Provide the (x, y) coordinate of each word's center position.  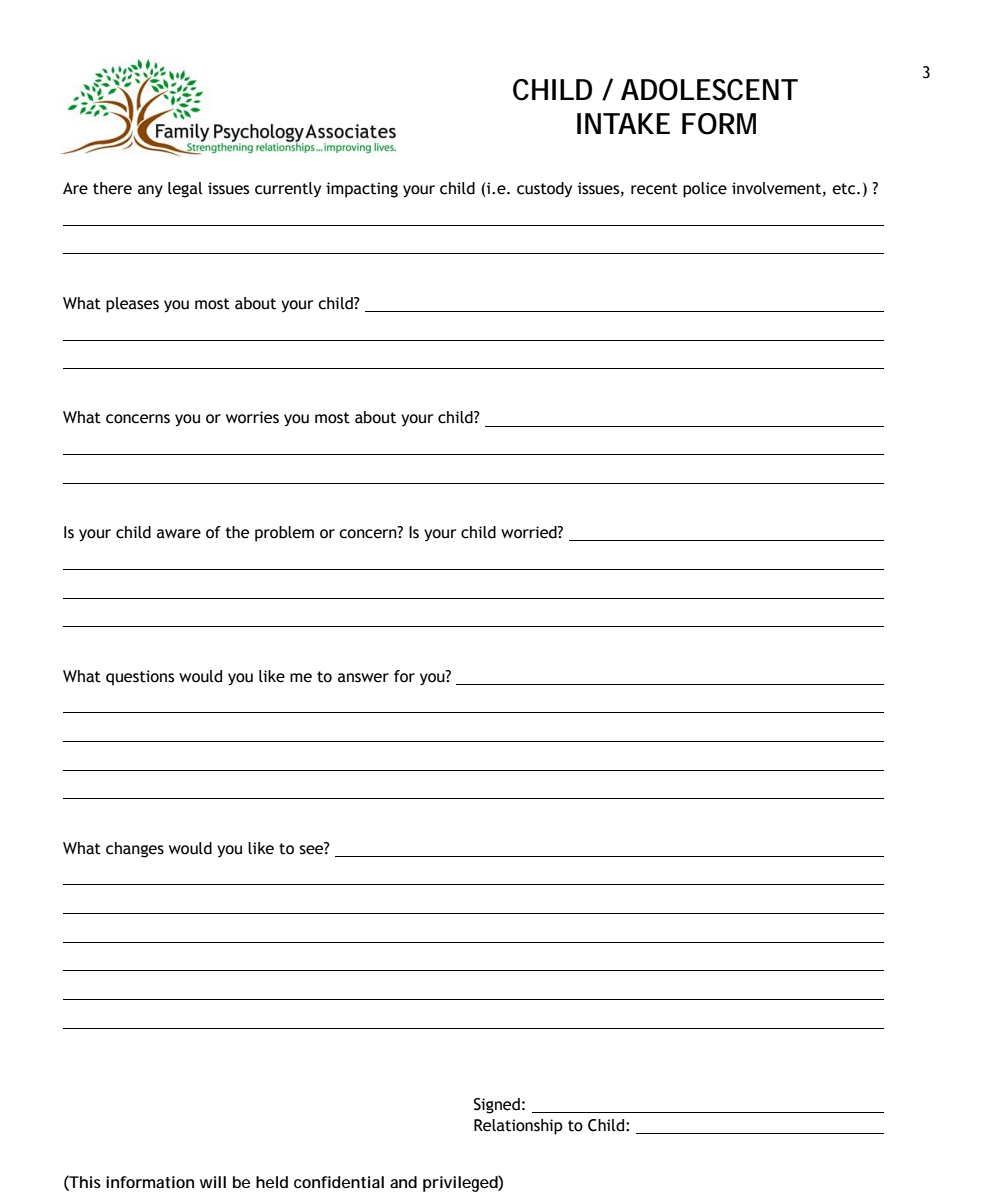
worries (252, 417)
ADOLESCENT (709, 90)
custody (544, 190)
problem (284, 534)
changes (135, 850)
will (213, 1182)
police (705, 190)
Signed (497, 1106)
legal (185, 190)
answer (363, 678)
